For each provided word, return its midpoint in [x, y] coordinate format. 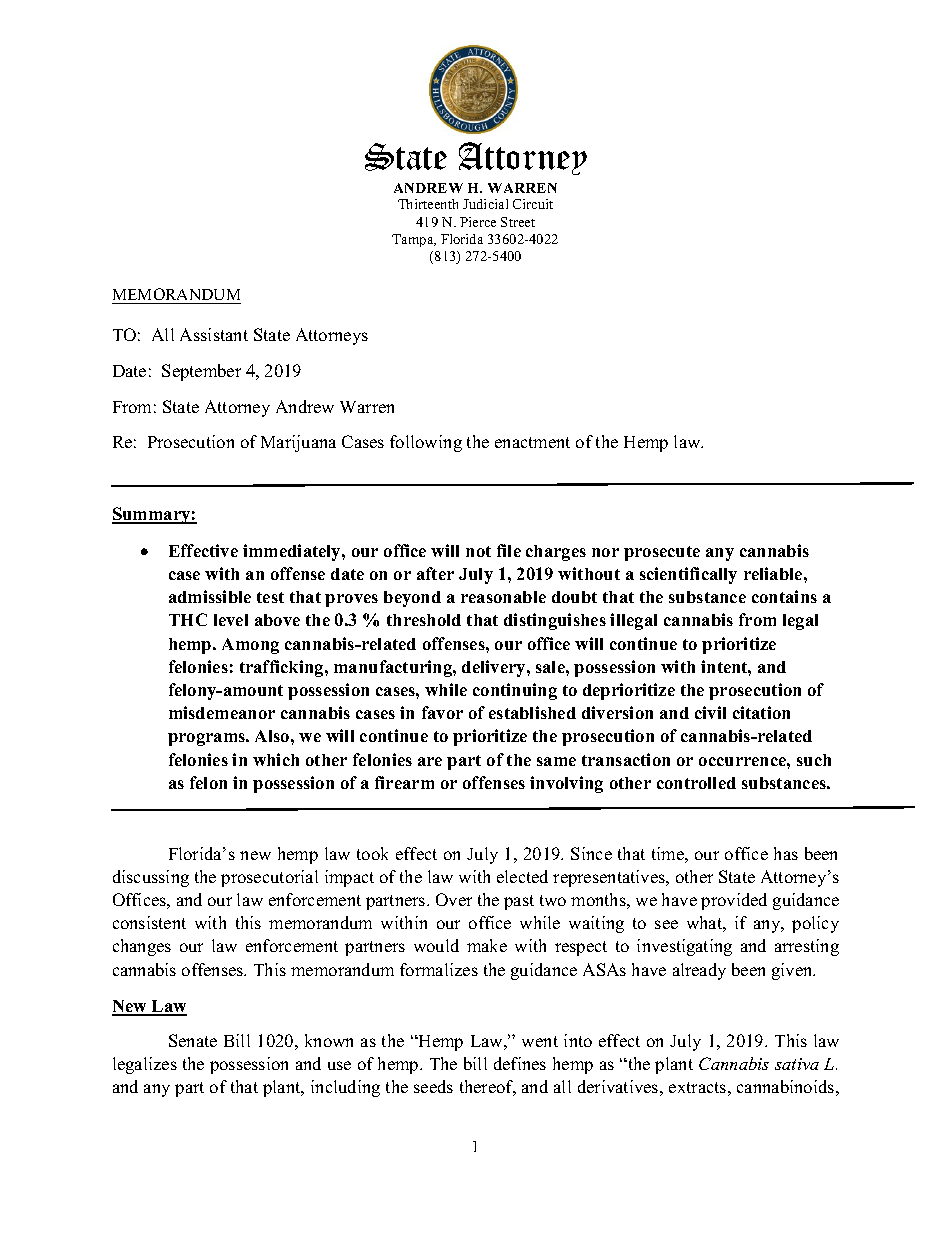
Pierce [478, 222]
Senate [193, 1040]
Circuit [533, 204]
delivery [495, 668]
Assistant [214, 334]
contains [784, 596]
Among [250, 646]
